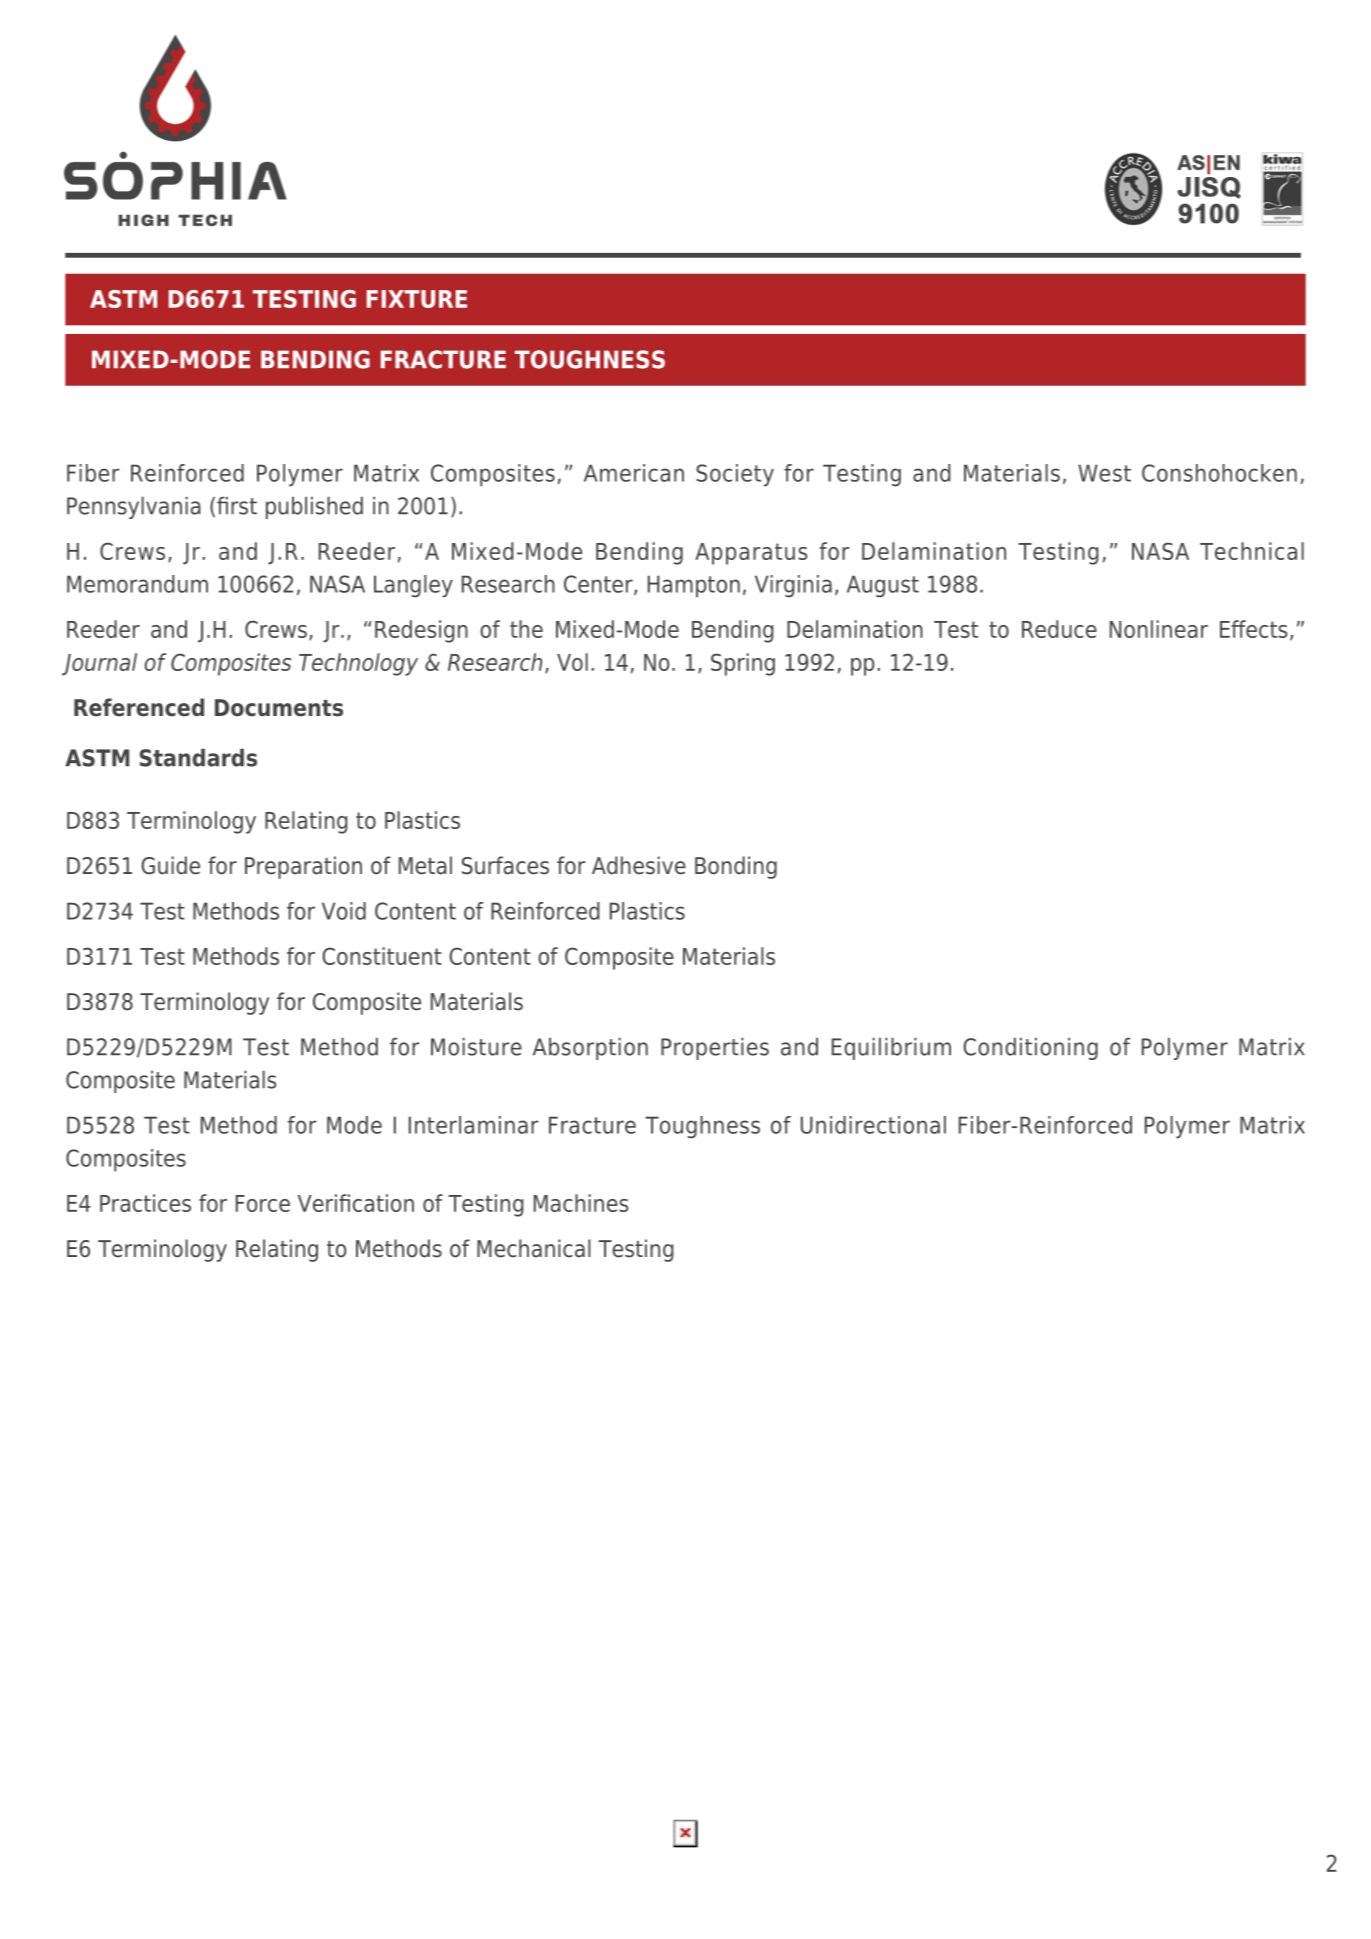  I want to click on American, so click(634, 473).
